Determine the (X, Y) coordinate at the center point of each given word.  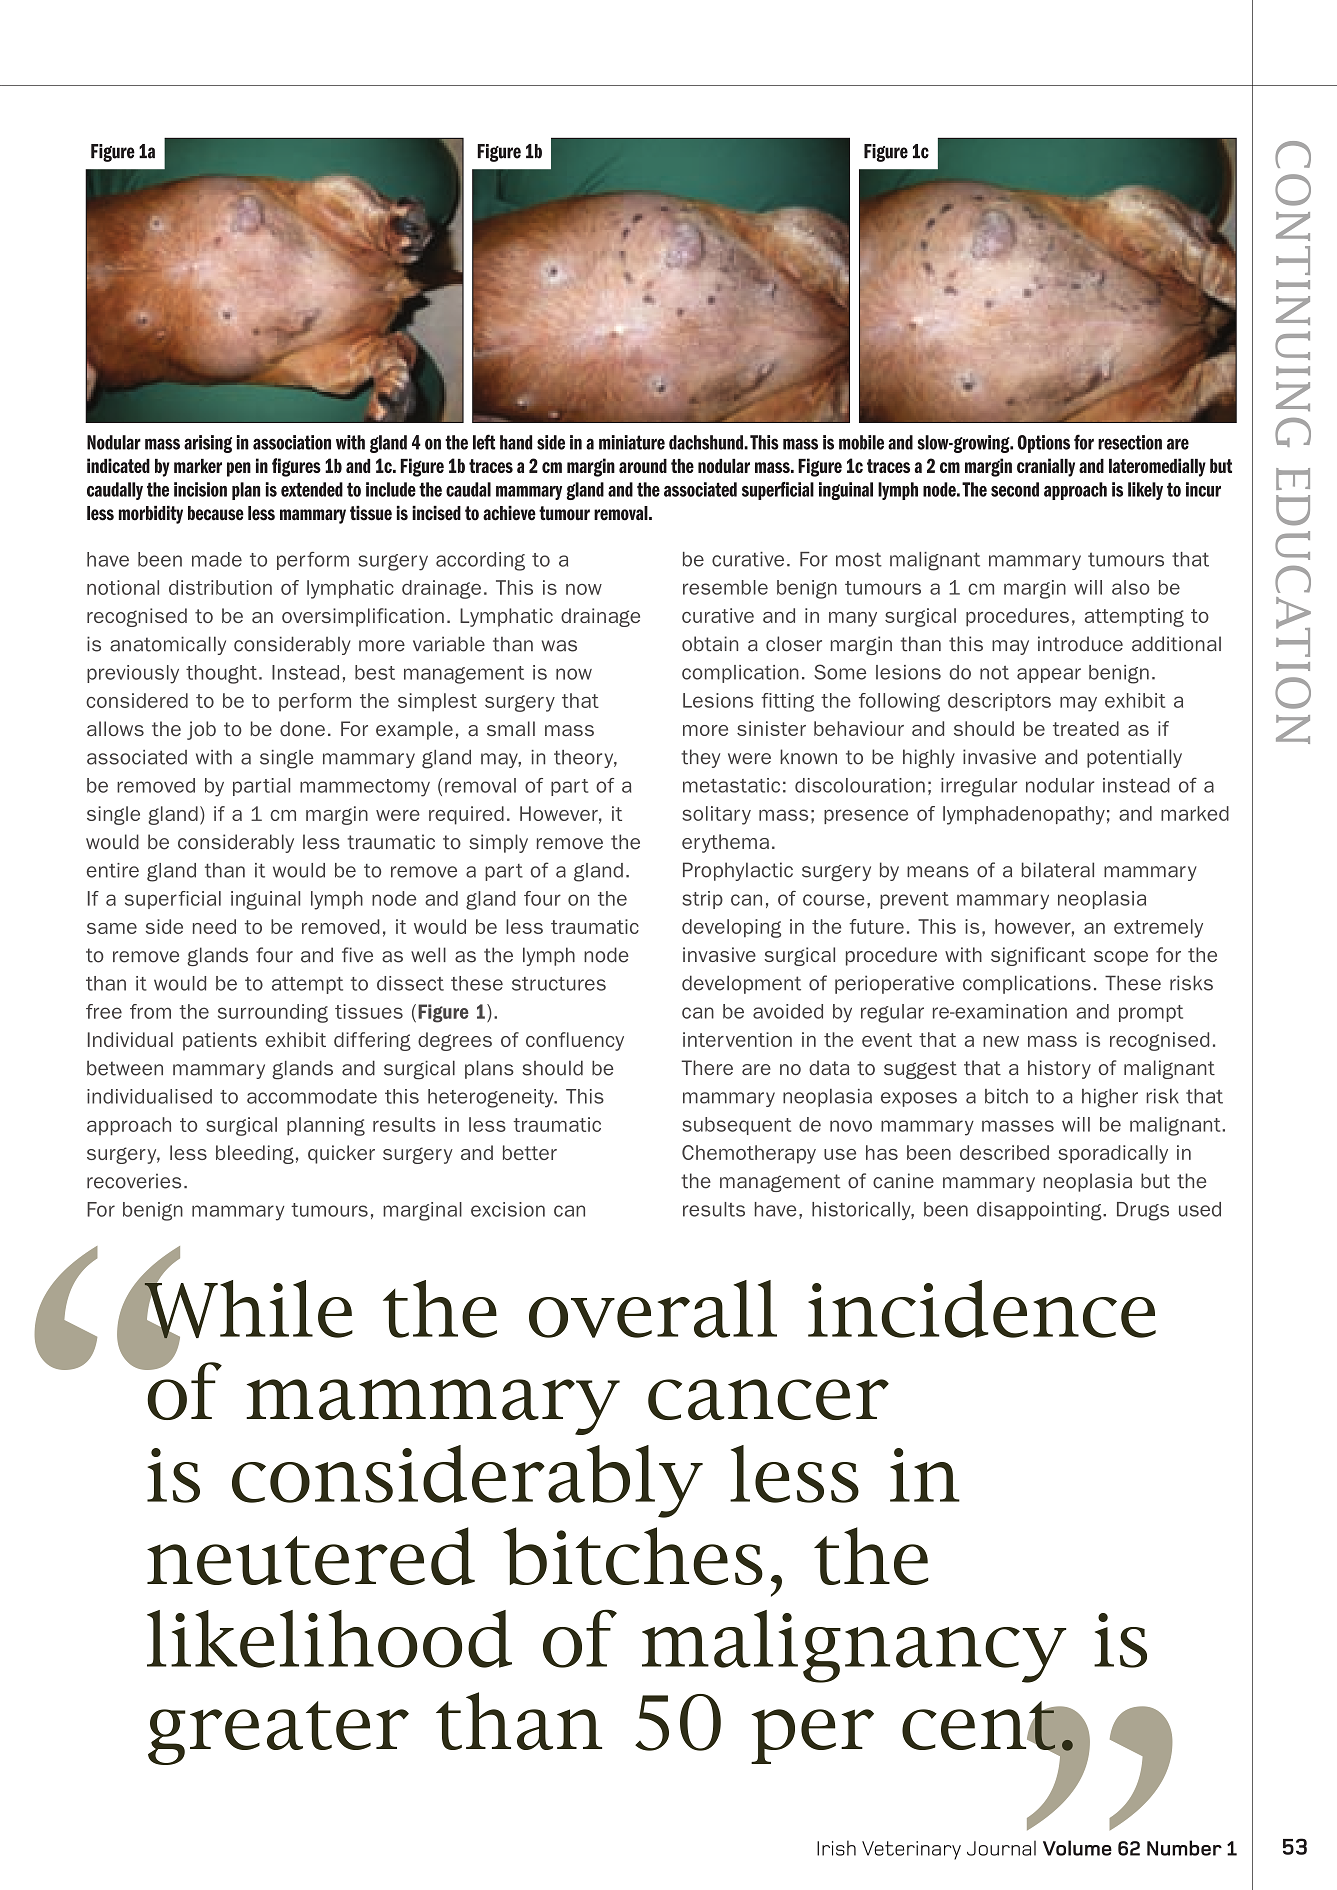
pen (239, 469)
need (214, 926)
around (643, 466)
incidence (982, 1309)
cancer (768, 1399)
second (1015, 489)
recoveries (134, 1181)
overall (653, 1309)
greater (278, 1733)
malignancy (854, 1646)
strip (702, 900)
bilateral (1058, 870)
